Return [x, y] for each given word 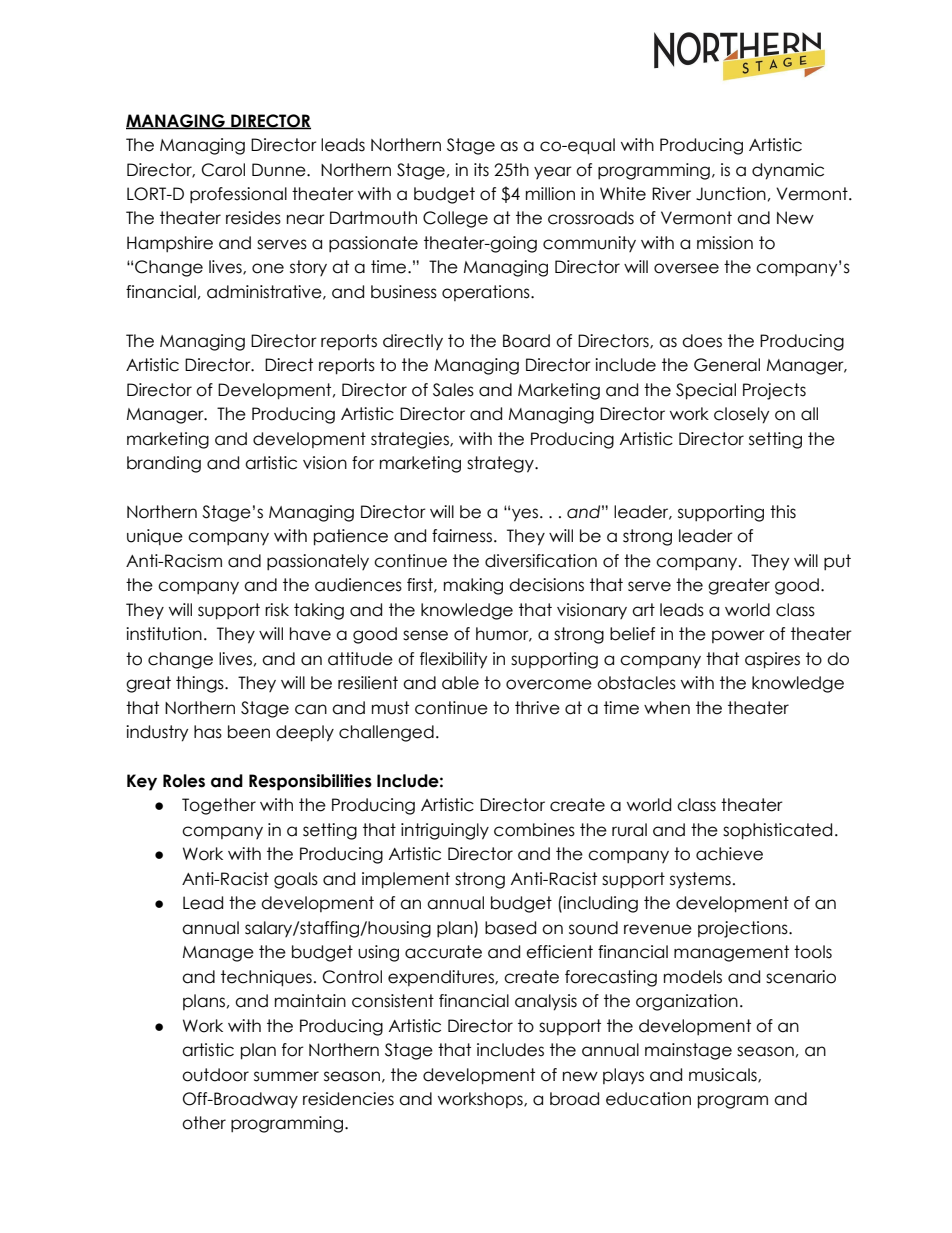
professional [238, 195]
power [738, 636]
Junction [731, 194]
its [481, 170]
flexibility [453, 660]
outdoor [215, 1075]
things [201, 684]
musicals [724, 1075]
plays [623, 1076]
